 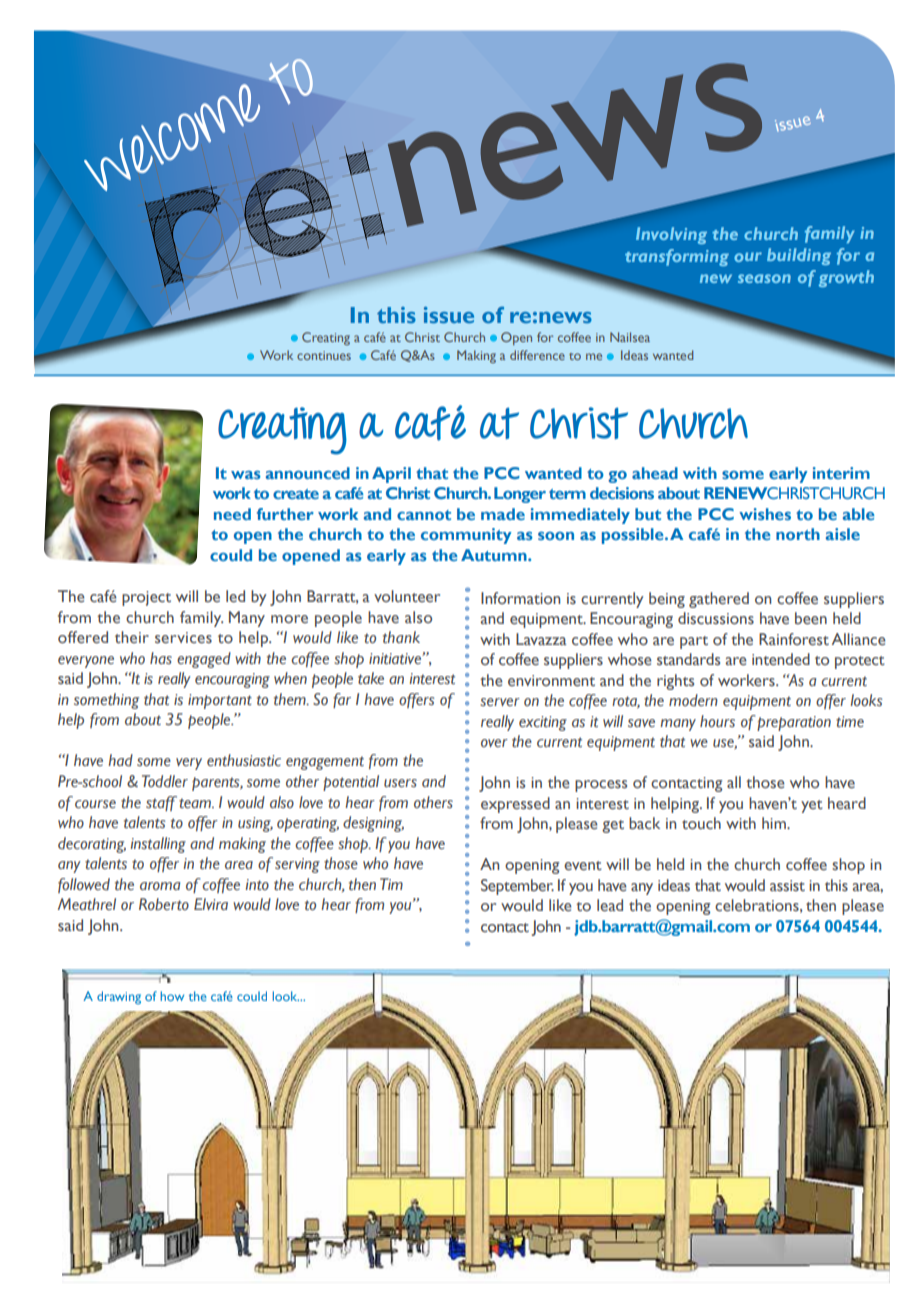 What do you see at coordinates (671, 235) in the document?
I see `Involving` at bounding box center [671, 235].
